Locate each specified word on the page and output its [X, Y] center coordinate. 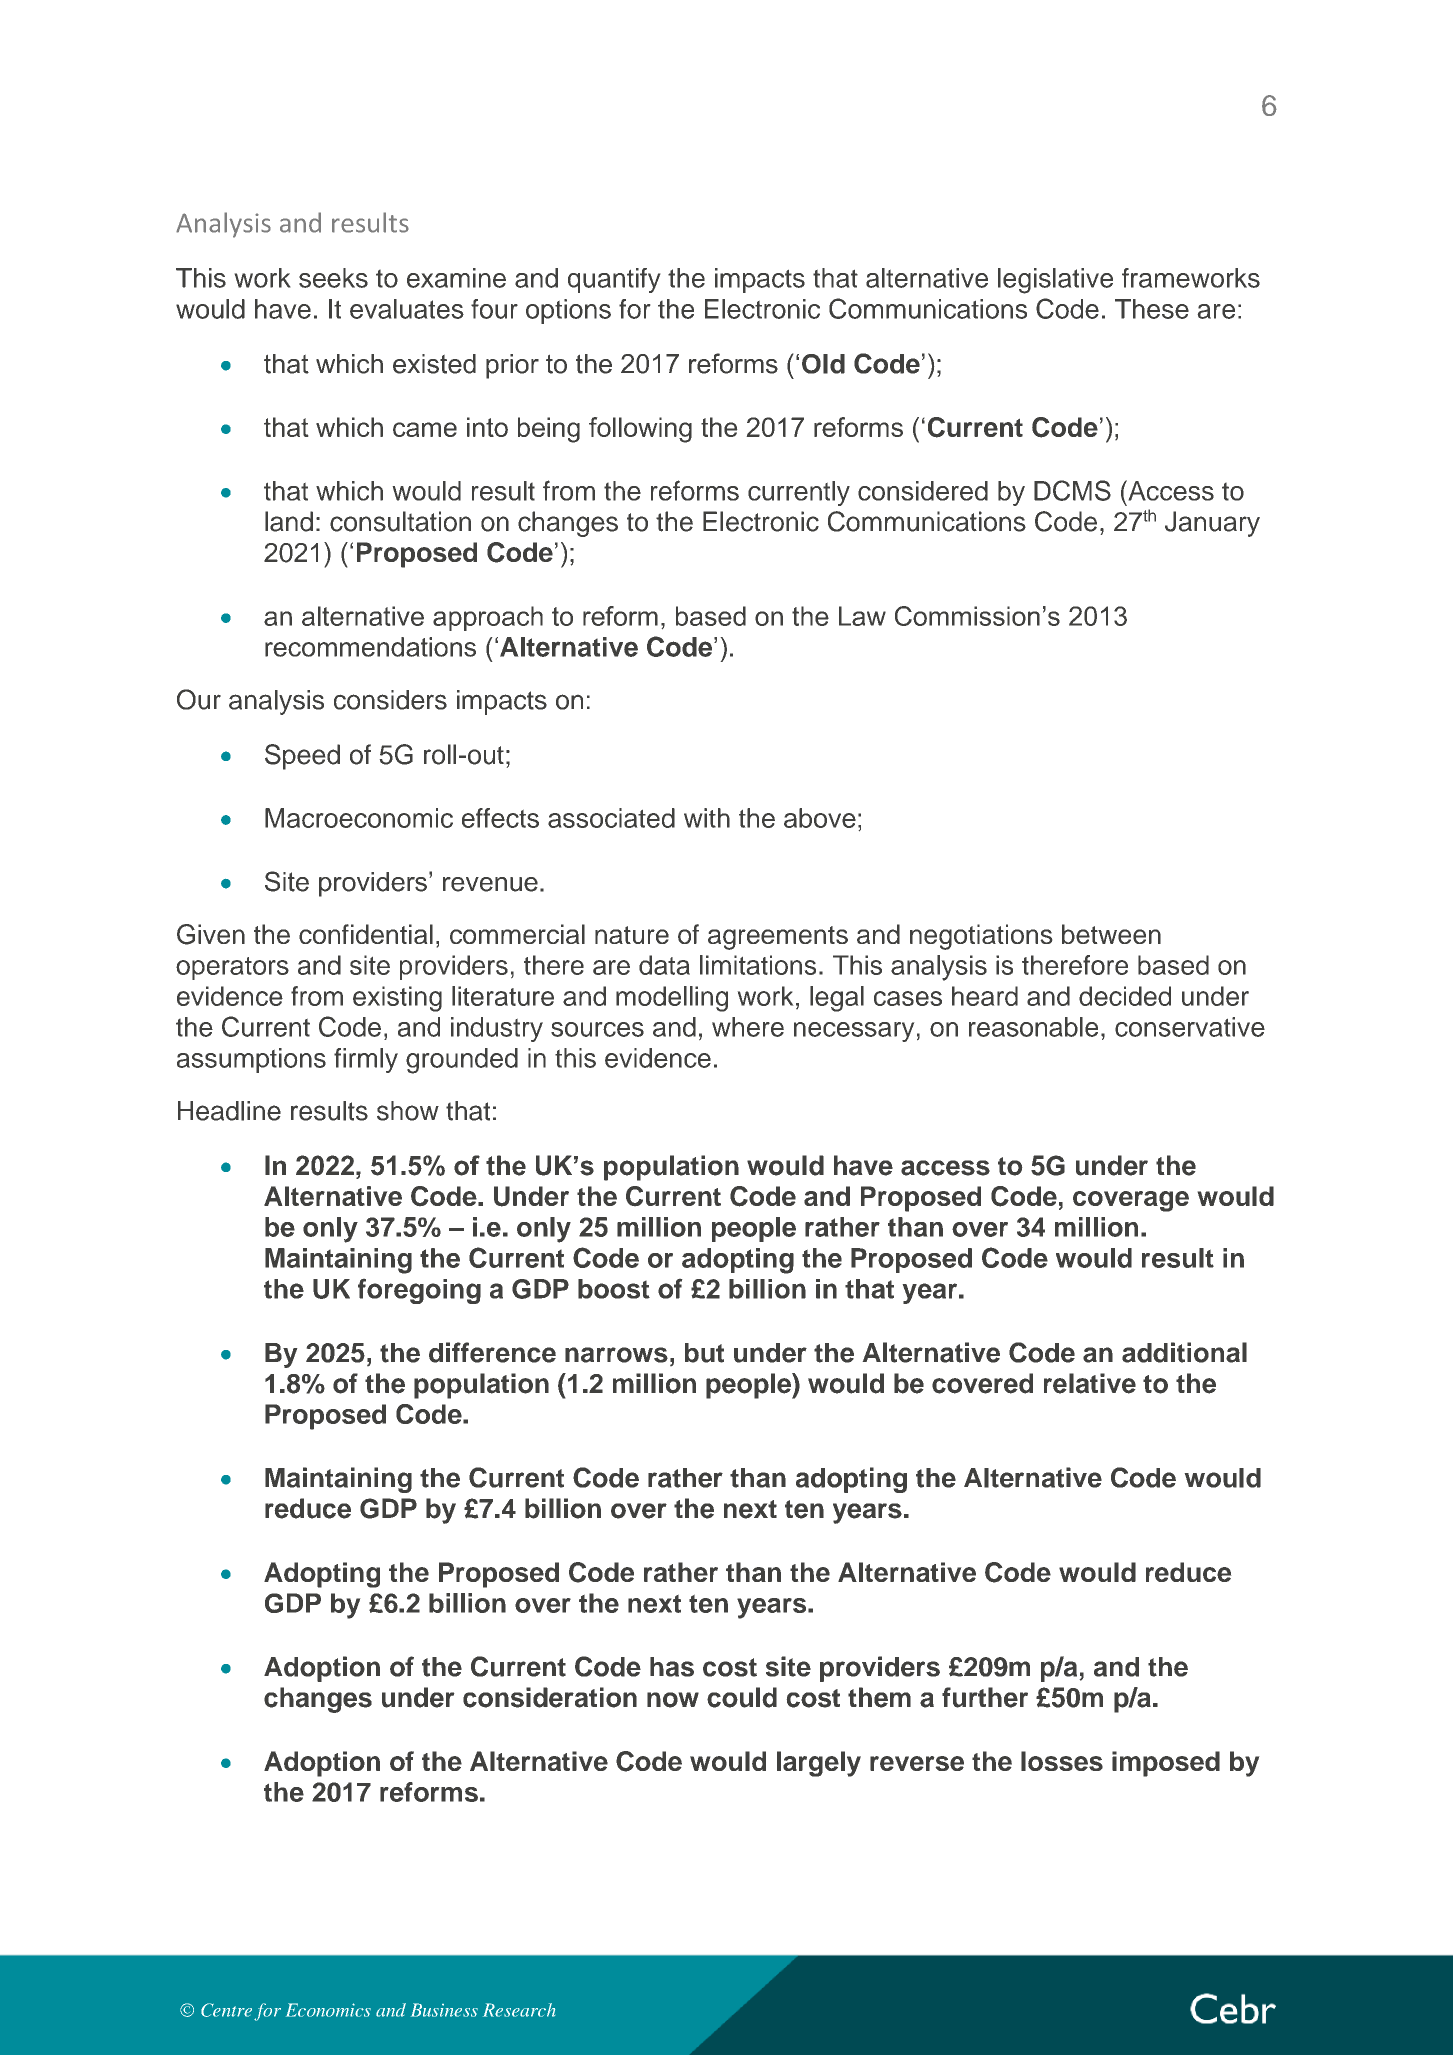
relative [1090, 1383]
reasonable [1033, 1027]
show [408, 1111]
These [1152, 309]
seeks [333, 278]
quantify [614, 280]
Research [519, 2010]
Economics [328, 2010]
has [672, 1667]
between [1111, 934]
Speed [302, 757]
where [748, 1027]
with [707, 818]
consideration [550, 1697]
